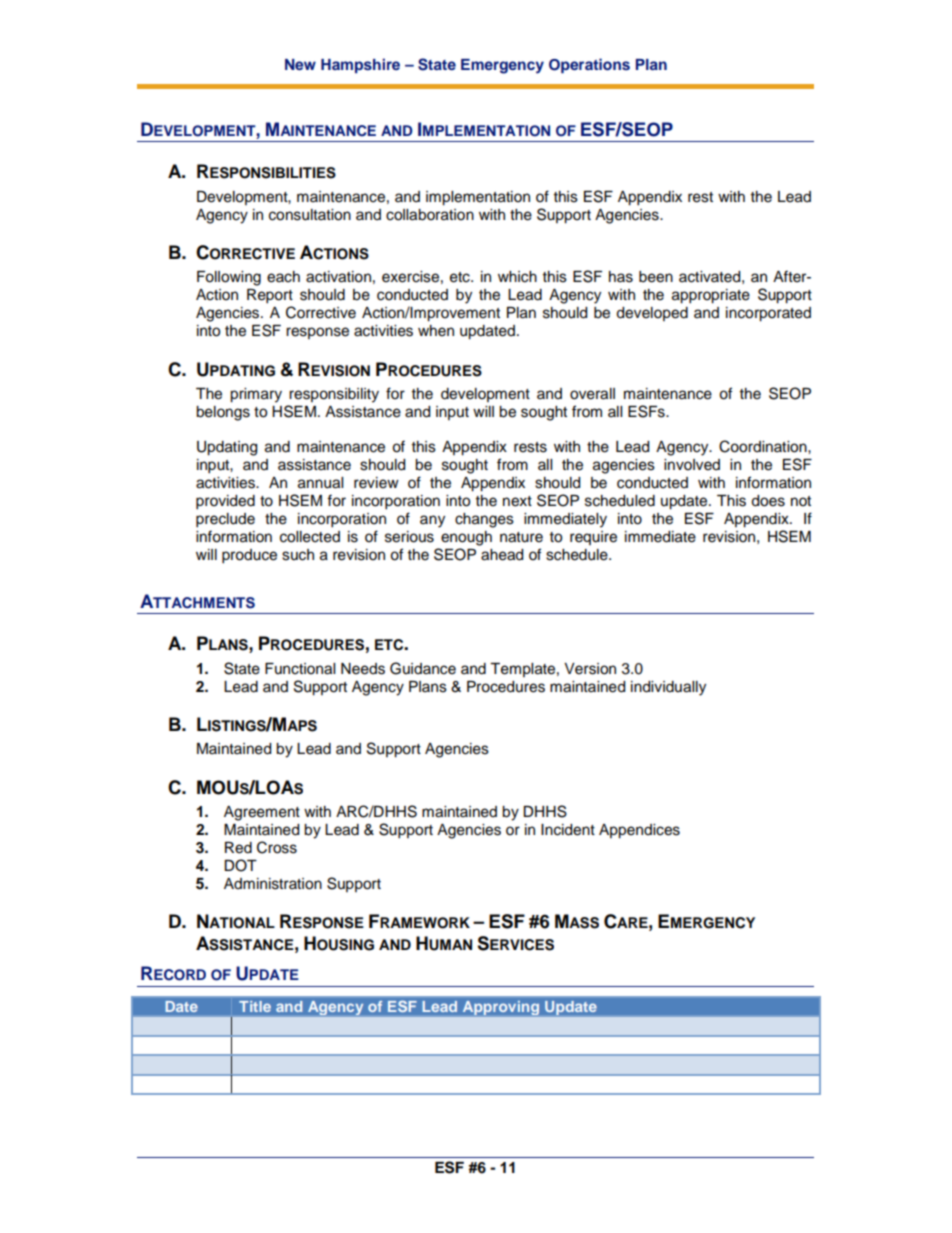  Describe the element at coordinates (589, 66) in the page. I see `Operations` at that location.
